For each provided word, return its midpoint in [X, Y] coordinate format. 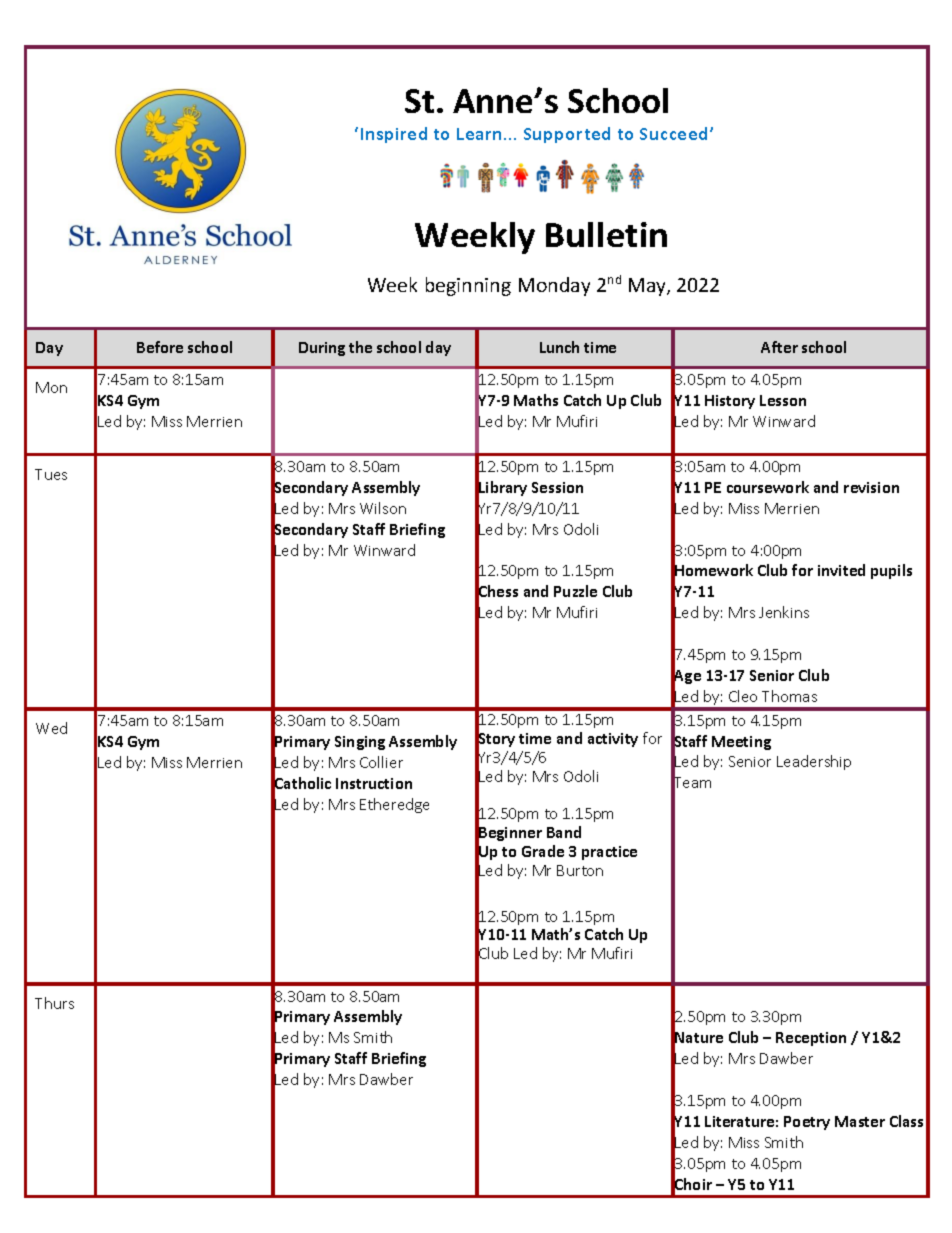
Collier [381, 762]
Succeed [675, 133]
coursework [768, 487]
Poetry [807, 1123]
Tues [51, 474]
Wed [51, 728]
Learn [481, 134]
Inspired [394, 135]
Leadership [814, 762]
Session [557, 487]
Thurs [54, 1003]
